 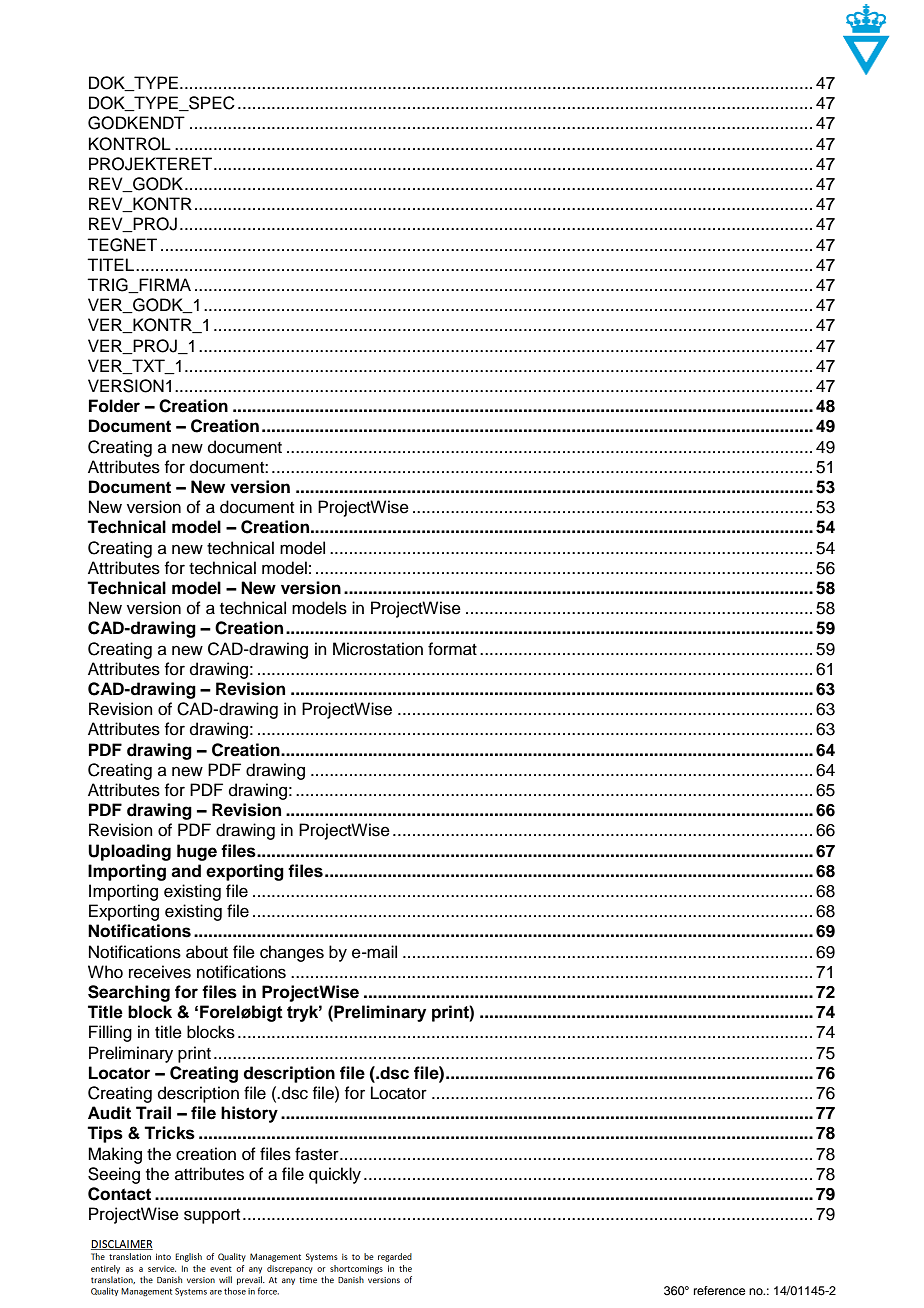 I want to click on format, so click(x=452, y=649).
